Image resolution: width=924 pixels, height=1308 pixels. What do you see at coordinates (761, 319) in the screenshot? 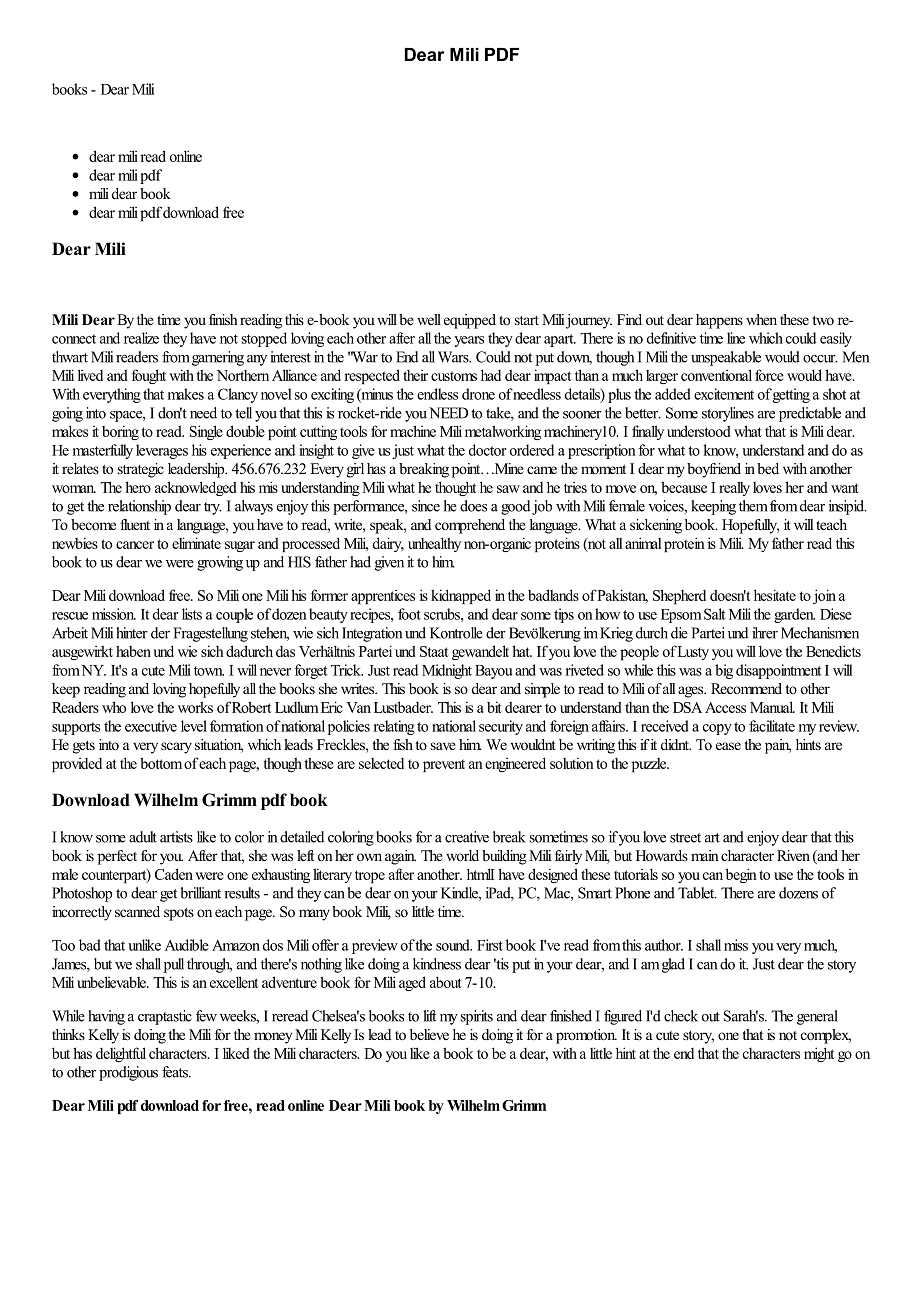
I see `when` at bounding box center [761, 319].
